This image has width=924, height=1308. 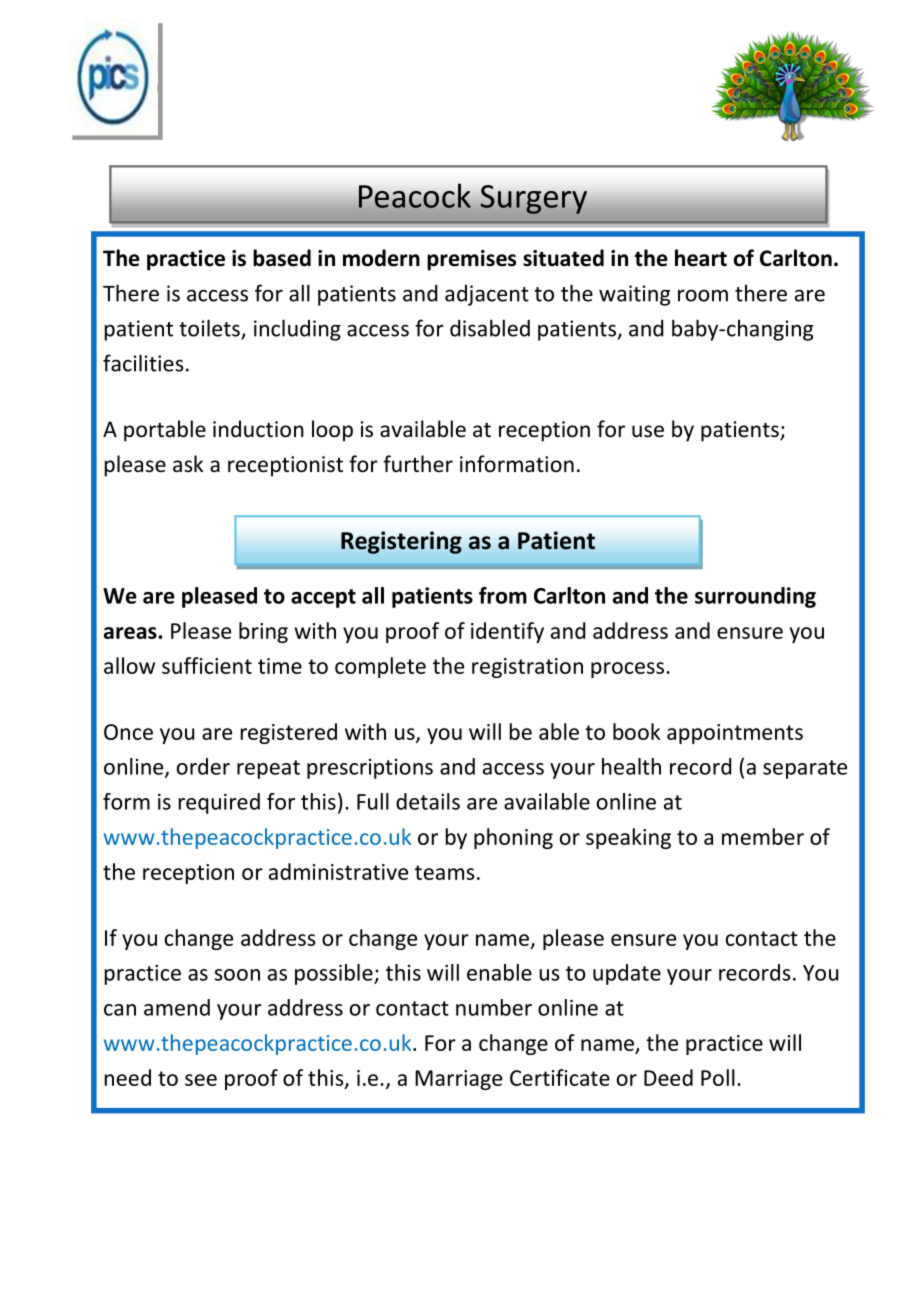 I want to click on sufficient, so click(x=207, y=665).
